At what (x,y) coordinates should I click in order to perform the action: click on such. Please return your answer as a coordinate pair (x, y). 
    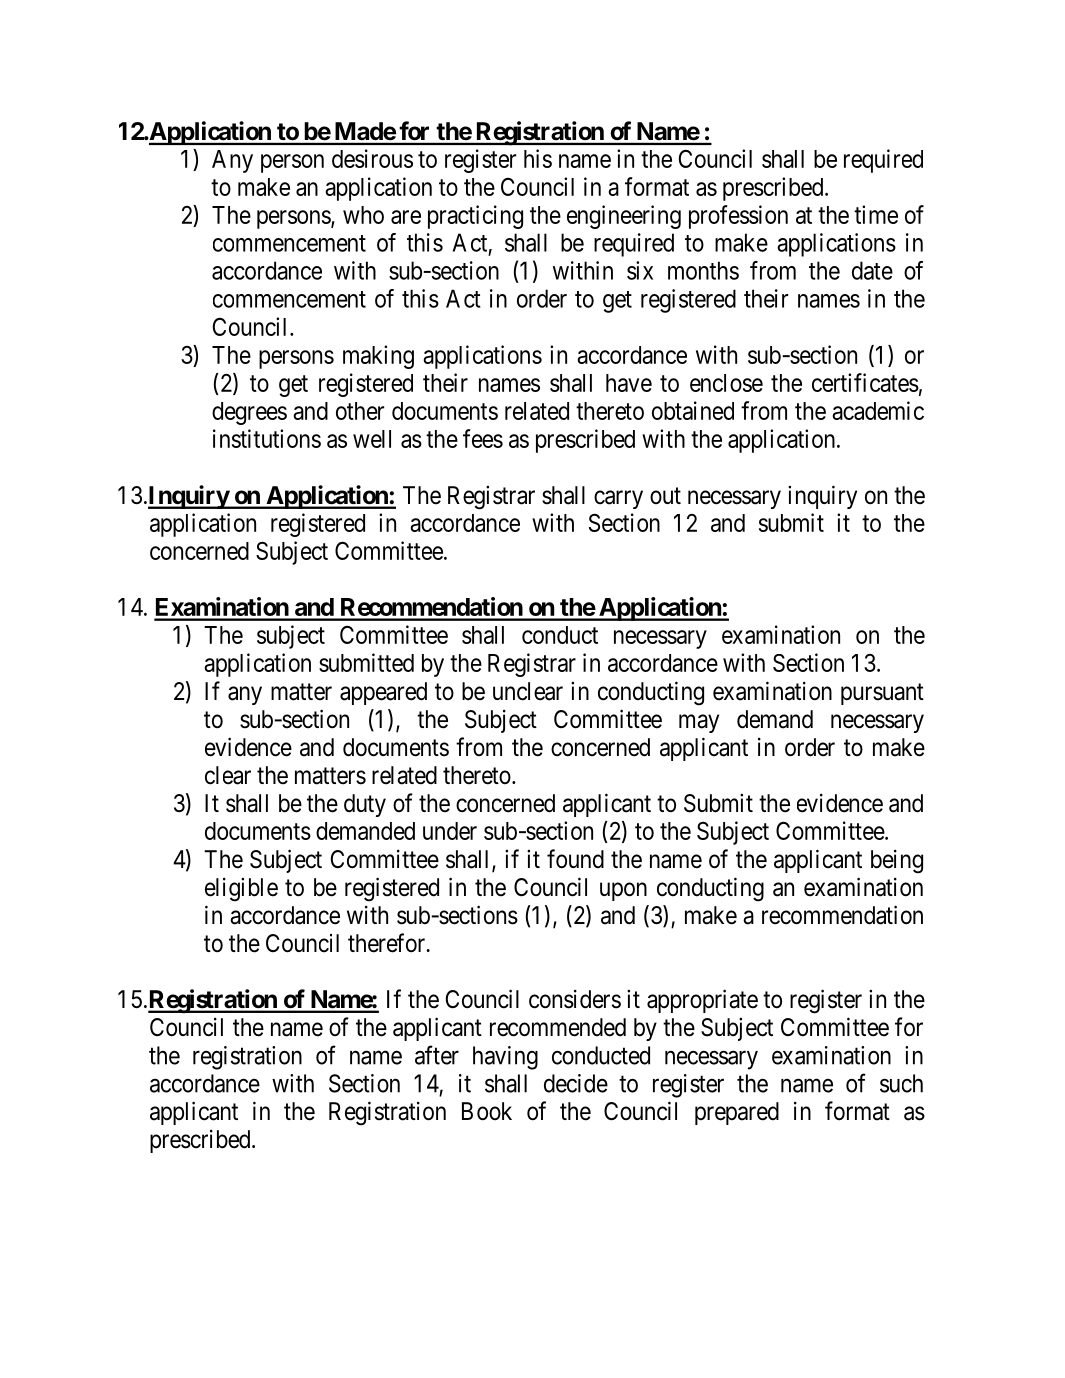
    Looking at the image, I should click on (901, 1083).
